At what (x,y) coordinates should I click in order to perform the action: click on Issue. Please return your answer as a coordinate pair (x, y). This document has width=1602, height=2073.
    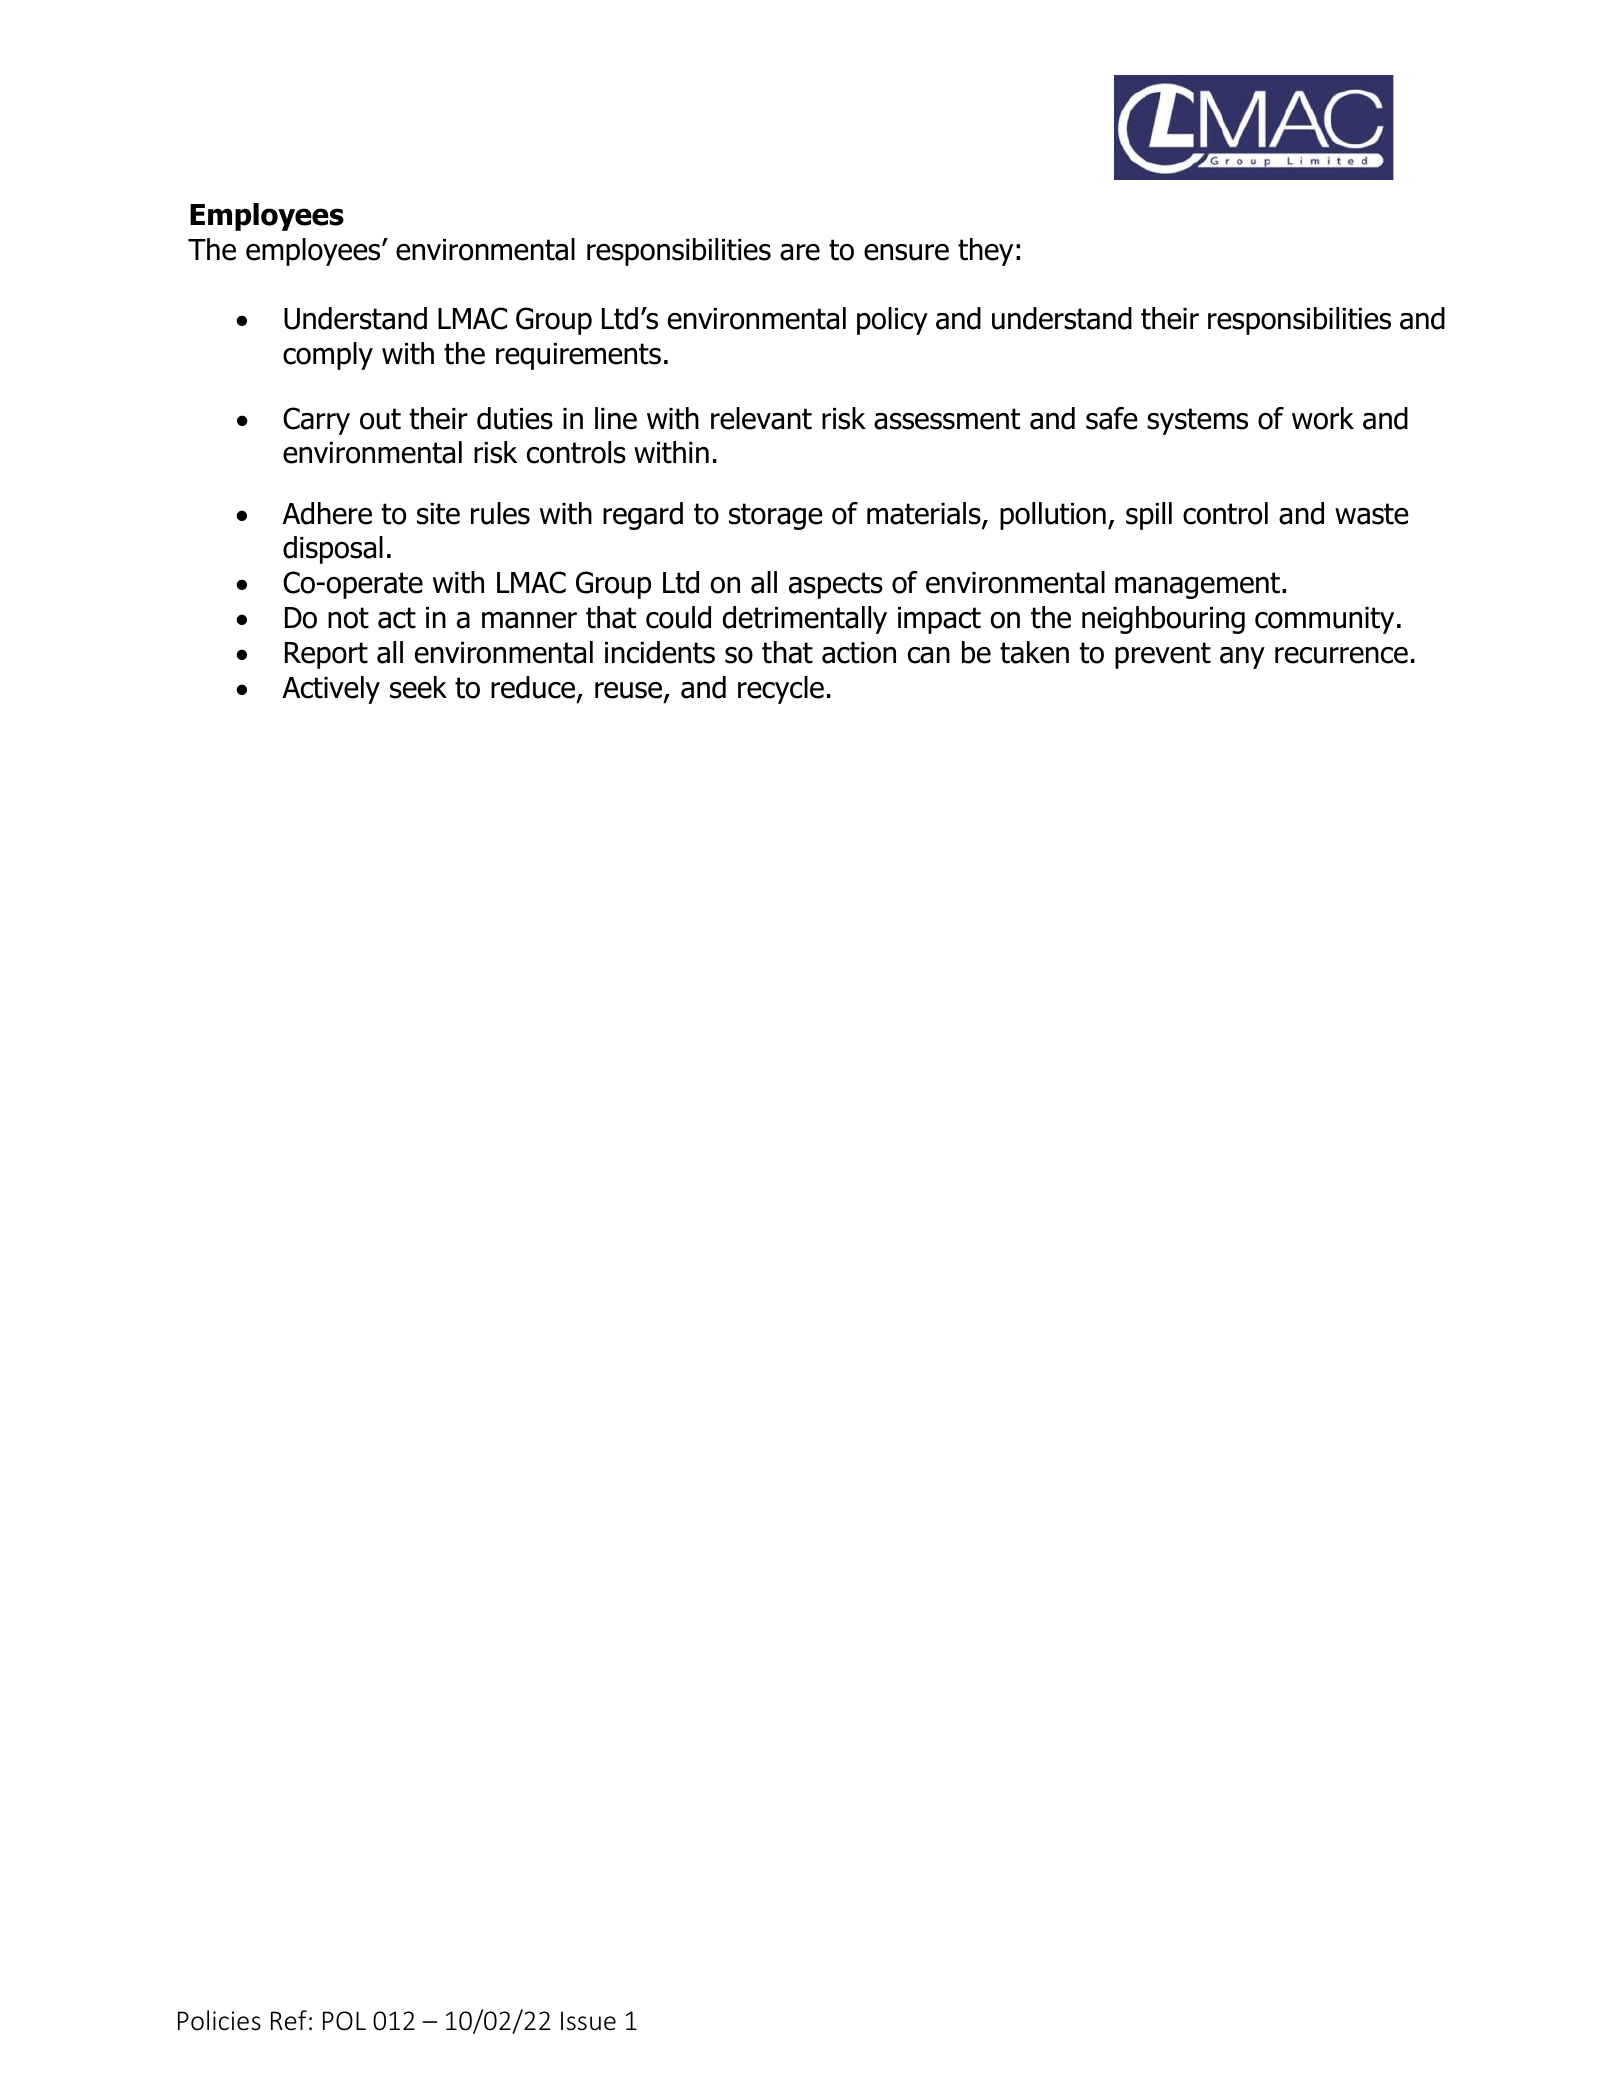
    Looking at the image, I should click on (588, 2021).
